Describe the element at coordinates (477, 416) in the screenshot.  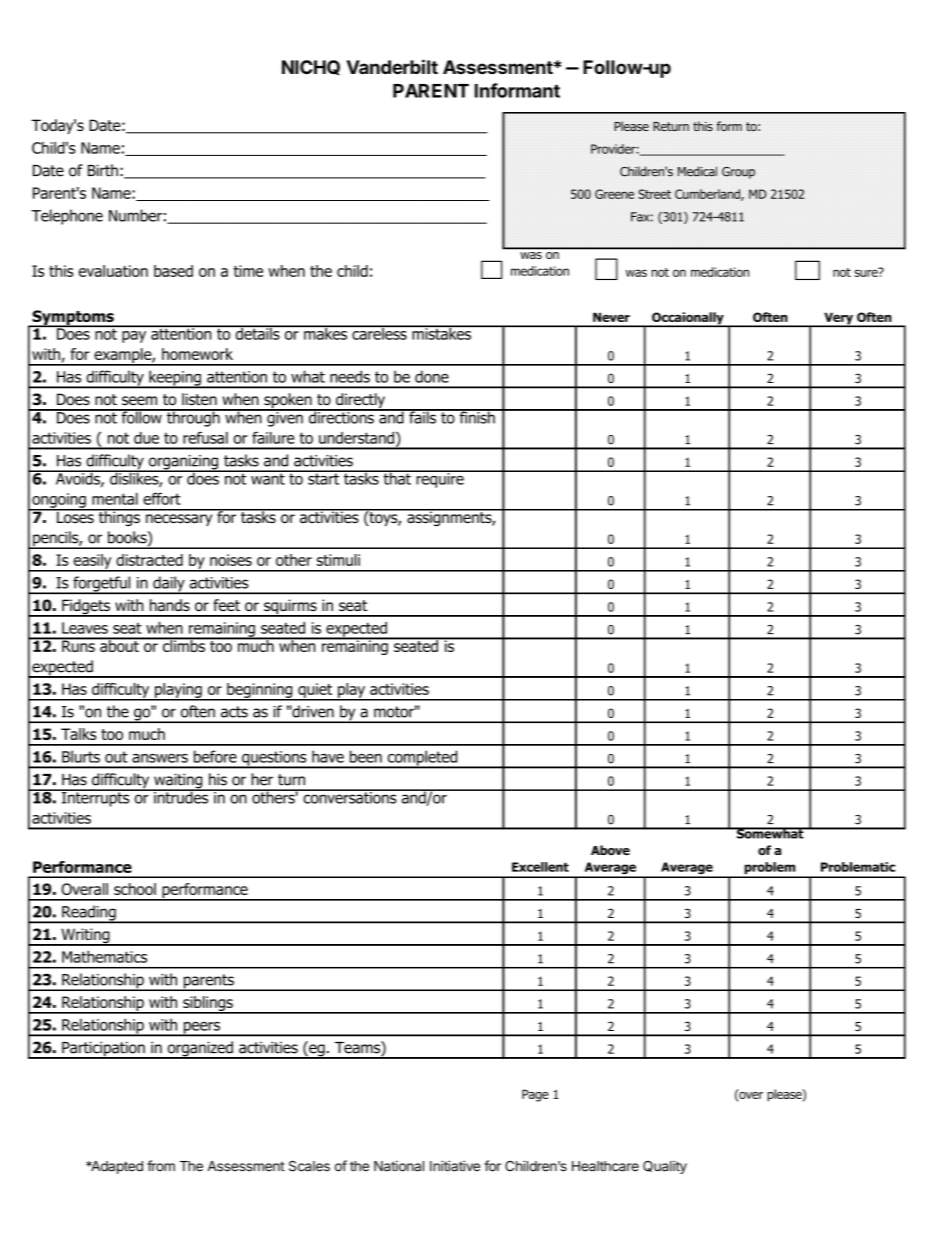
I see `finish` at that location.
